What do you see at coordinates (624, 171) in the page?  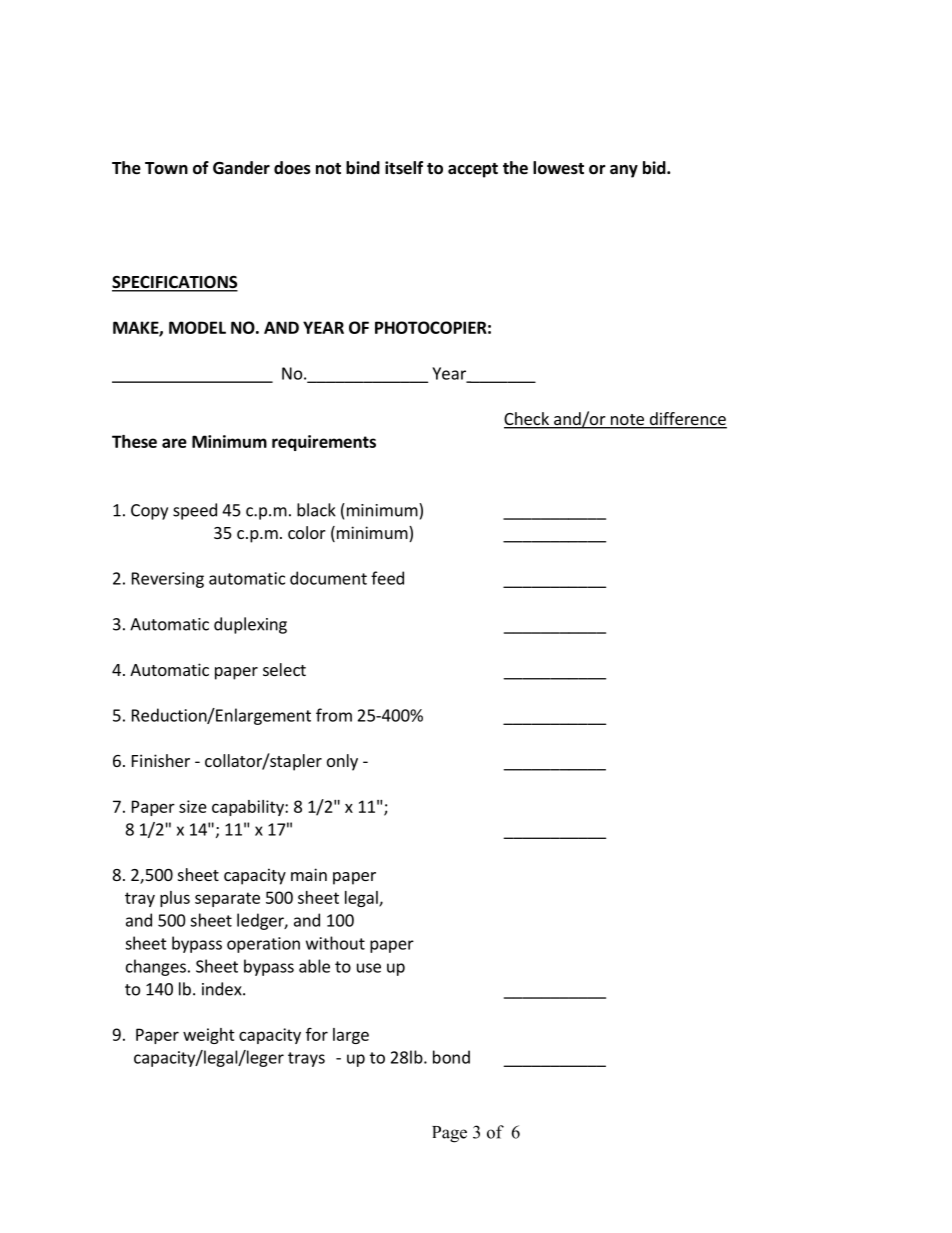 I see `any` at bounding box center [624, 171].
